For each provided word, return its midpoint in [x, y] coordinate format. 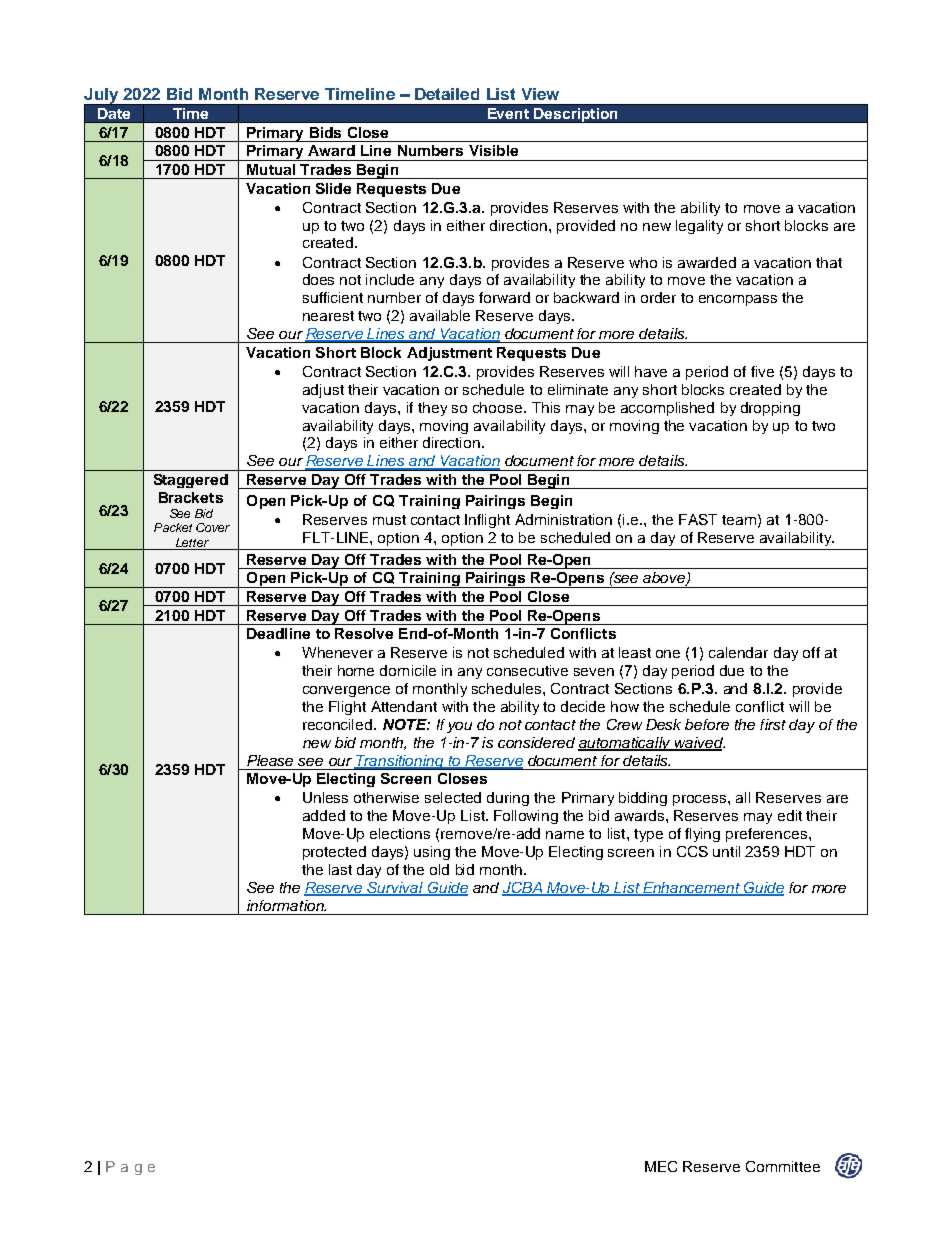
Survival [396, 889]
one [668, 654]
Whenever [337, 652]
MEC [661, 1166]
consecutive [527, 670]
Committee [783, 1166]
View [540, 94]
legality [699, 227]
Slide [333, 188]
